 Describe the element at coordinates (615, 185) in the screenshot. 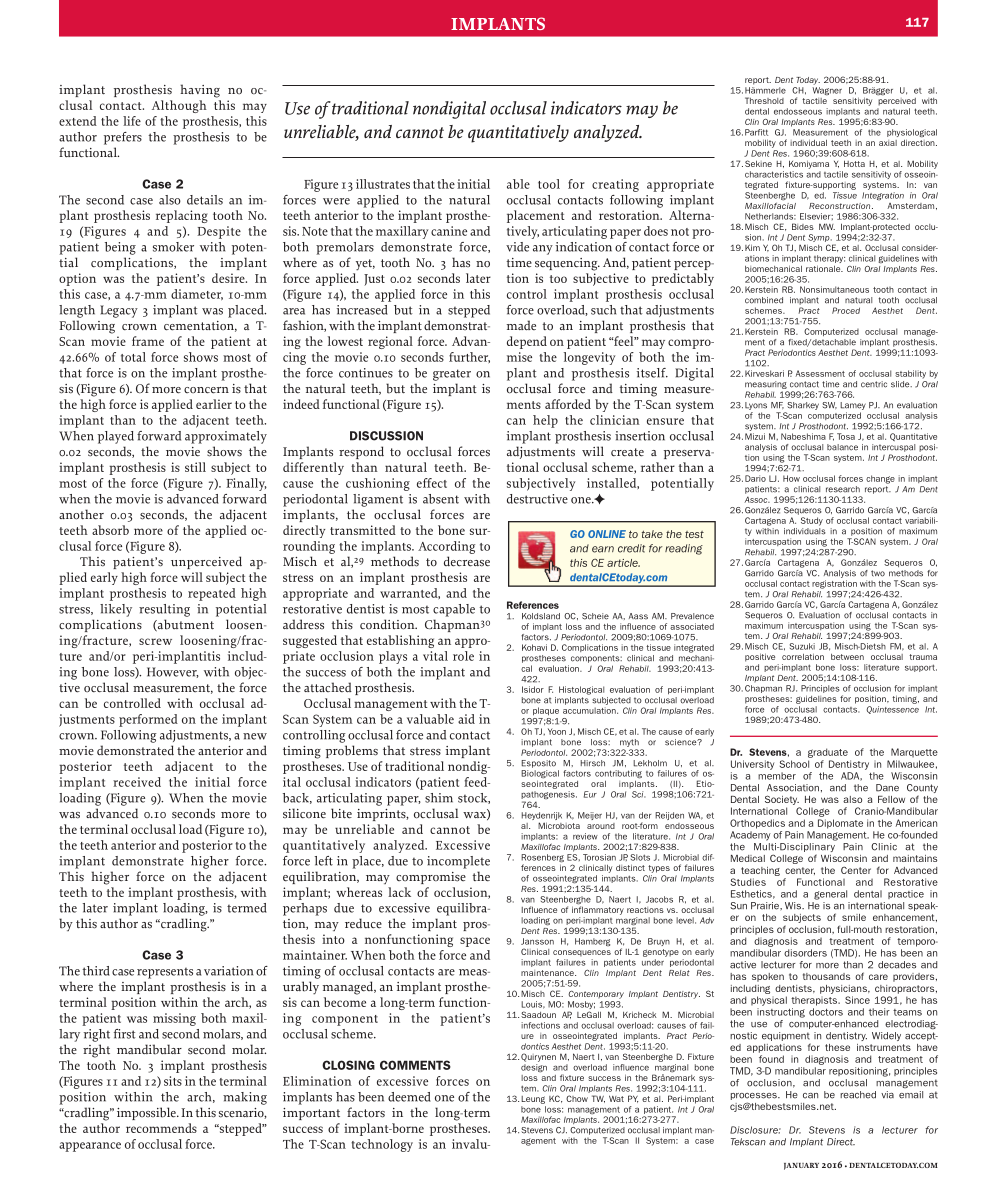

I see `creating` at that location.
